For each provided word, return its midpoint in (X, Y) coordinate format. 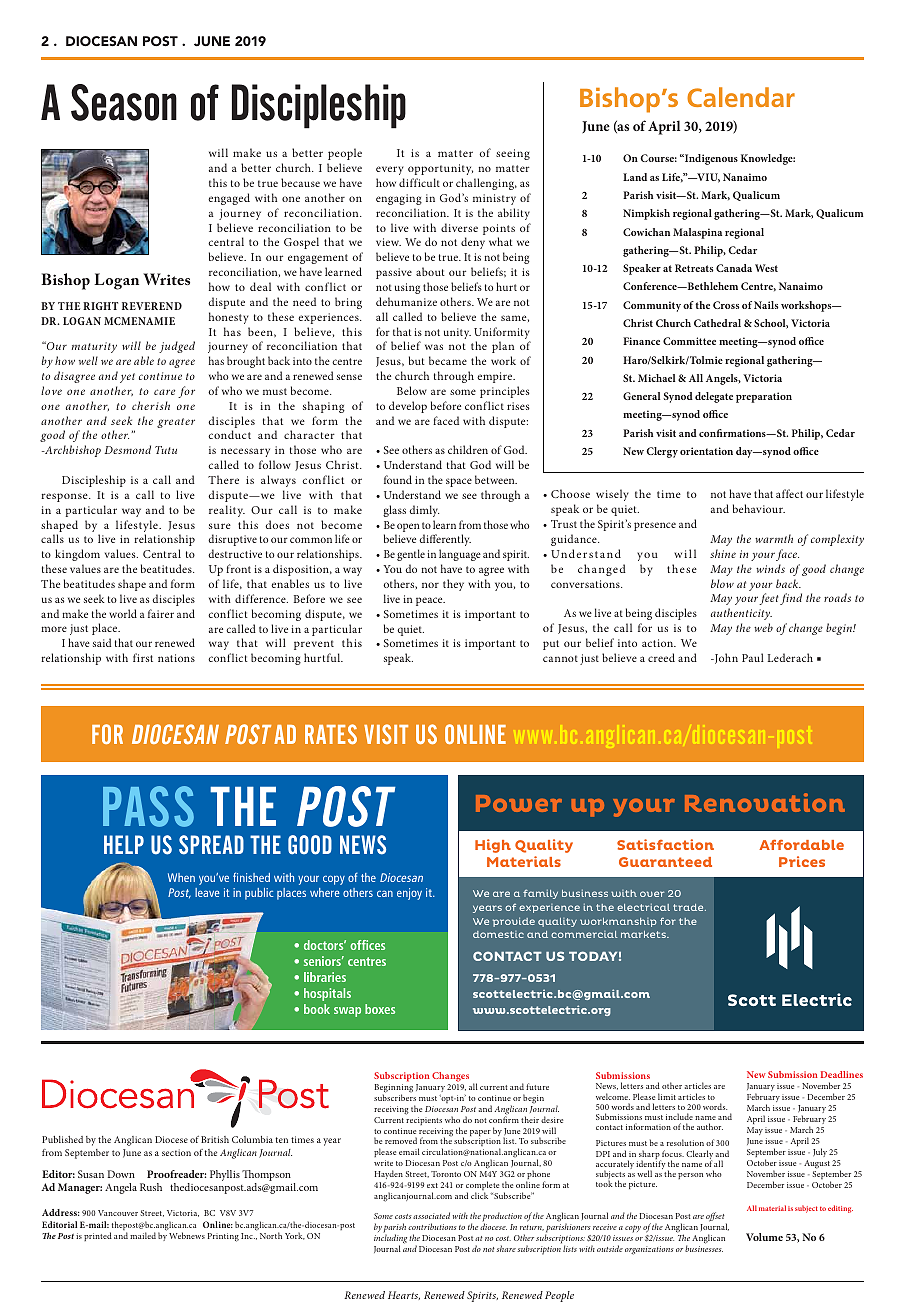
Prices (802, 861)
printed (98, 1236)
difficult (419, 182)
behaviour (759, 508)
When (181, 877)
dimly (424, 511)
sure (220, 526)
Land (635, 177)
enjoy (409, 894)
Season (124, 102)
